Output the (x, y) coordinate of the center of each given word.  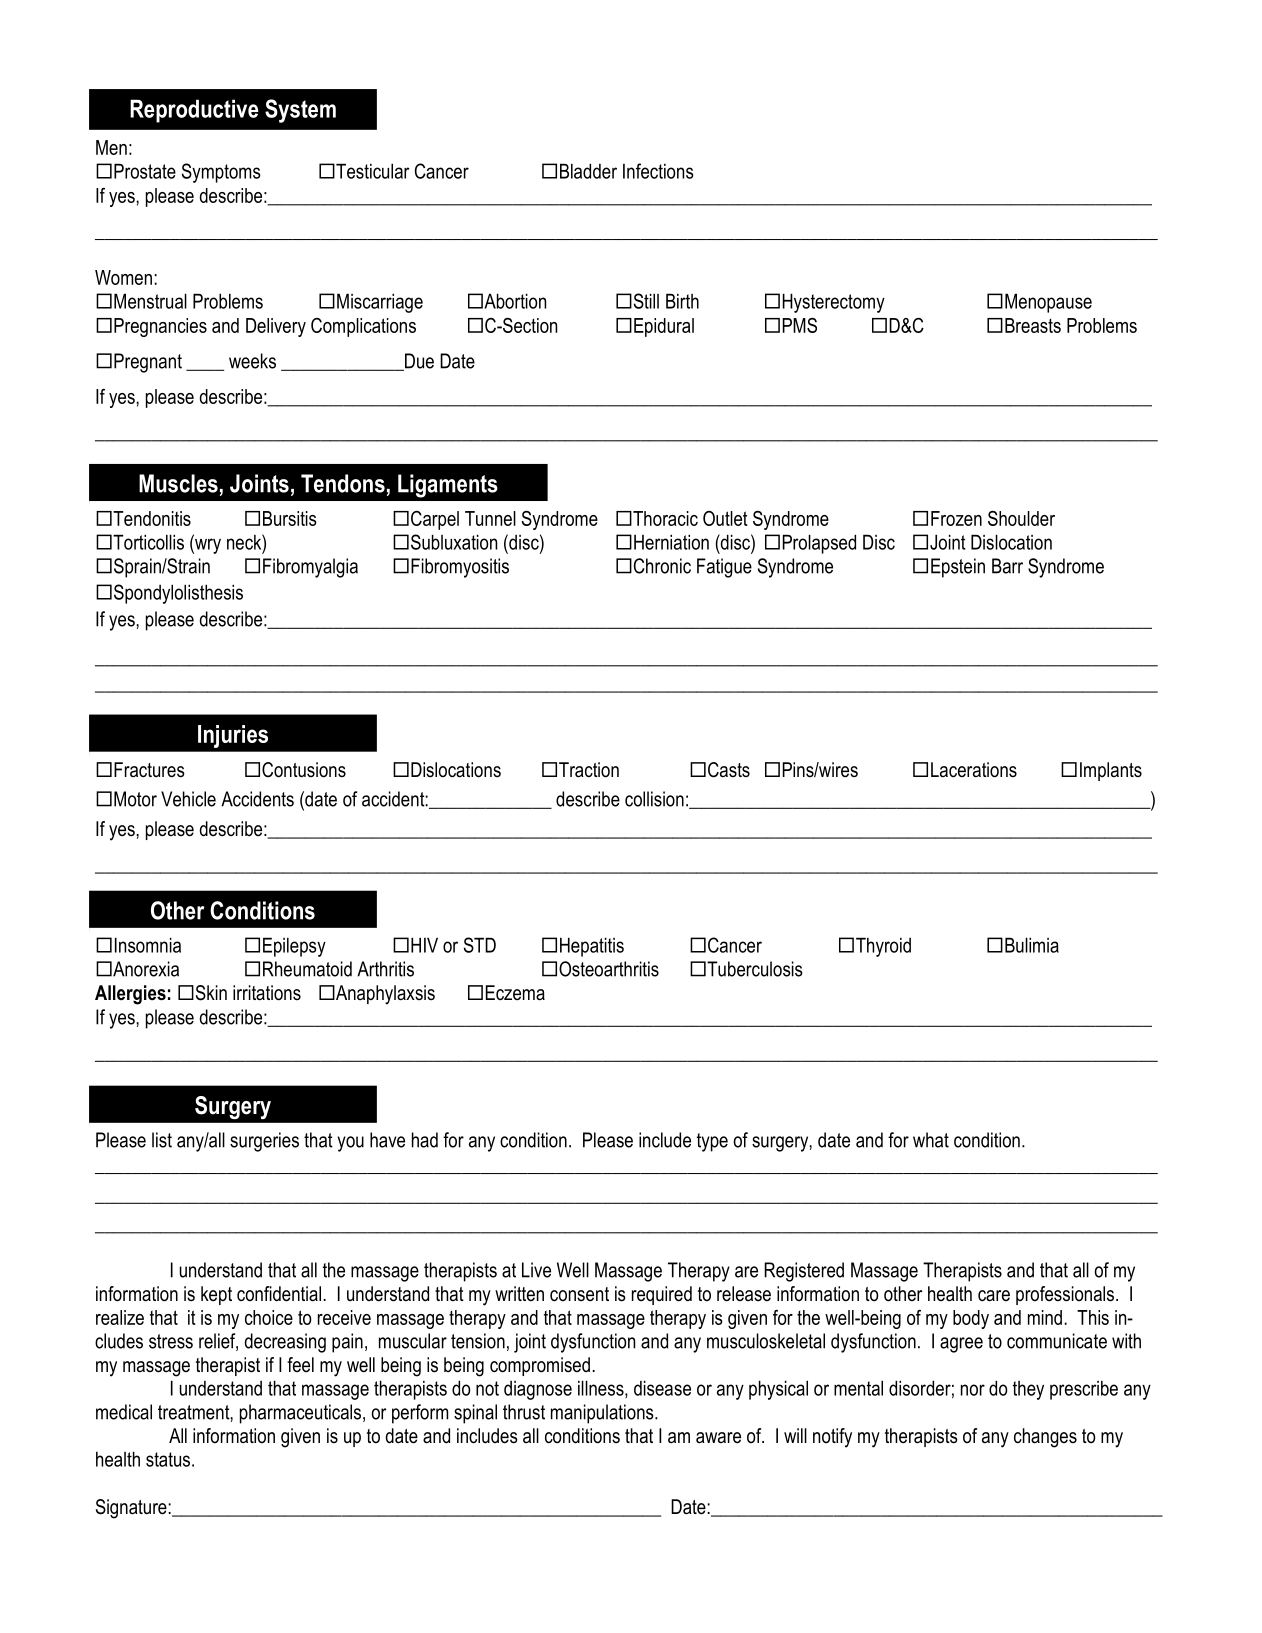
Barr (1007, 566)
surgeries (264, 1142)
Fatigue (724, 568)
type (712, 1142)
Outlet (725, 518)
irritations (267, 993)
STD (480, 945)
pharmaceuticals (302, 1414)
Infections (658, 171)
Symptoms (221, 173)
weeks (252, 361)
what (931, 1140)
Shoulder (1021, 518)
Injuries (233, 736)
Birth (682, 301)
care (994, 1296)
